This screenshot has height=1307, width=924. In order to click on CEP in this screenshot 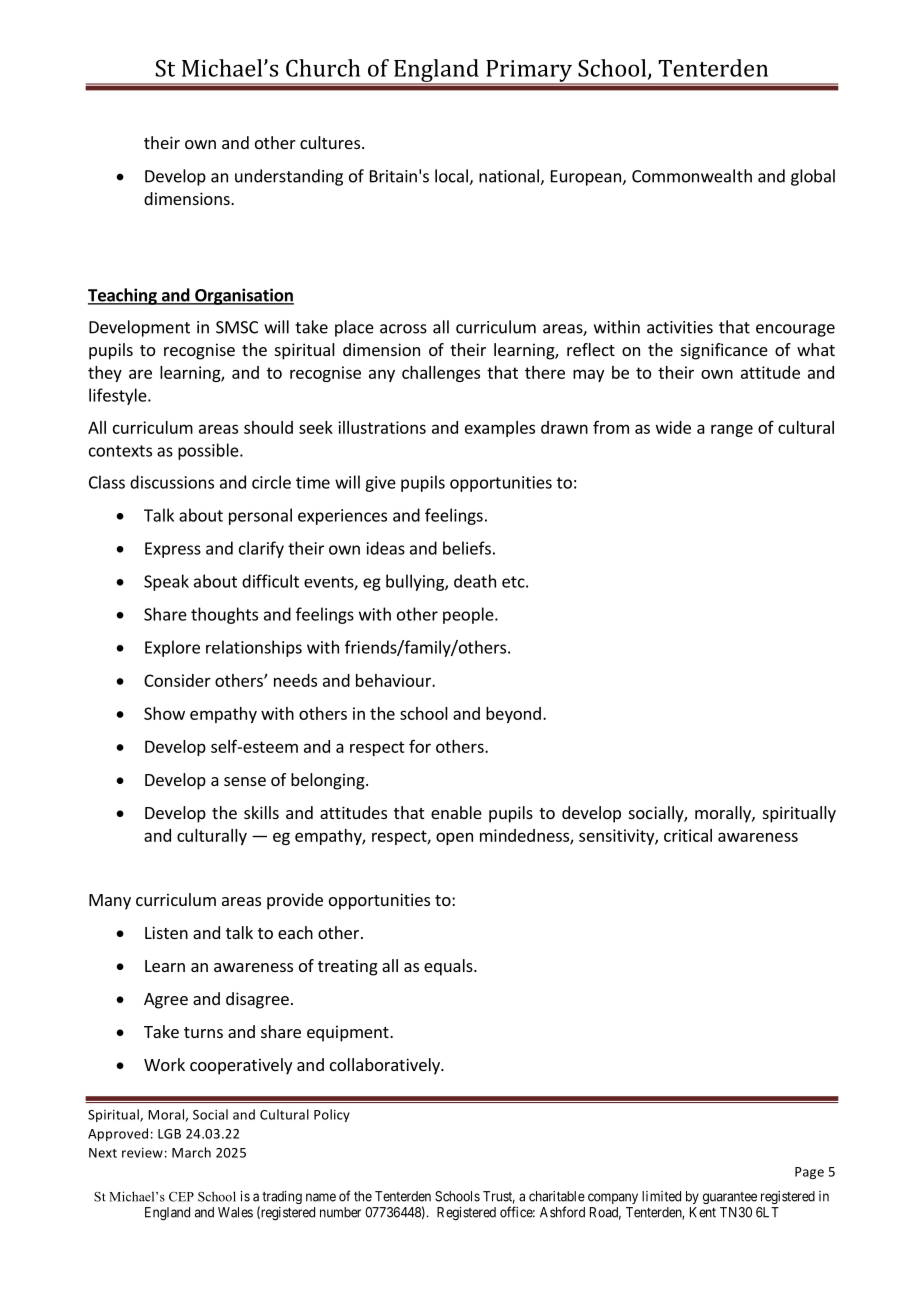, I will do `click(181, 1197)`.
